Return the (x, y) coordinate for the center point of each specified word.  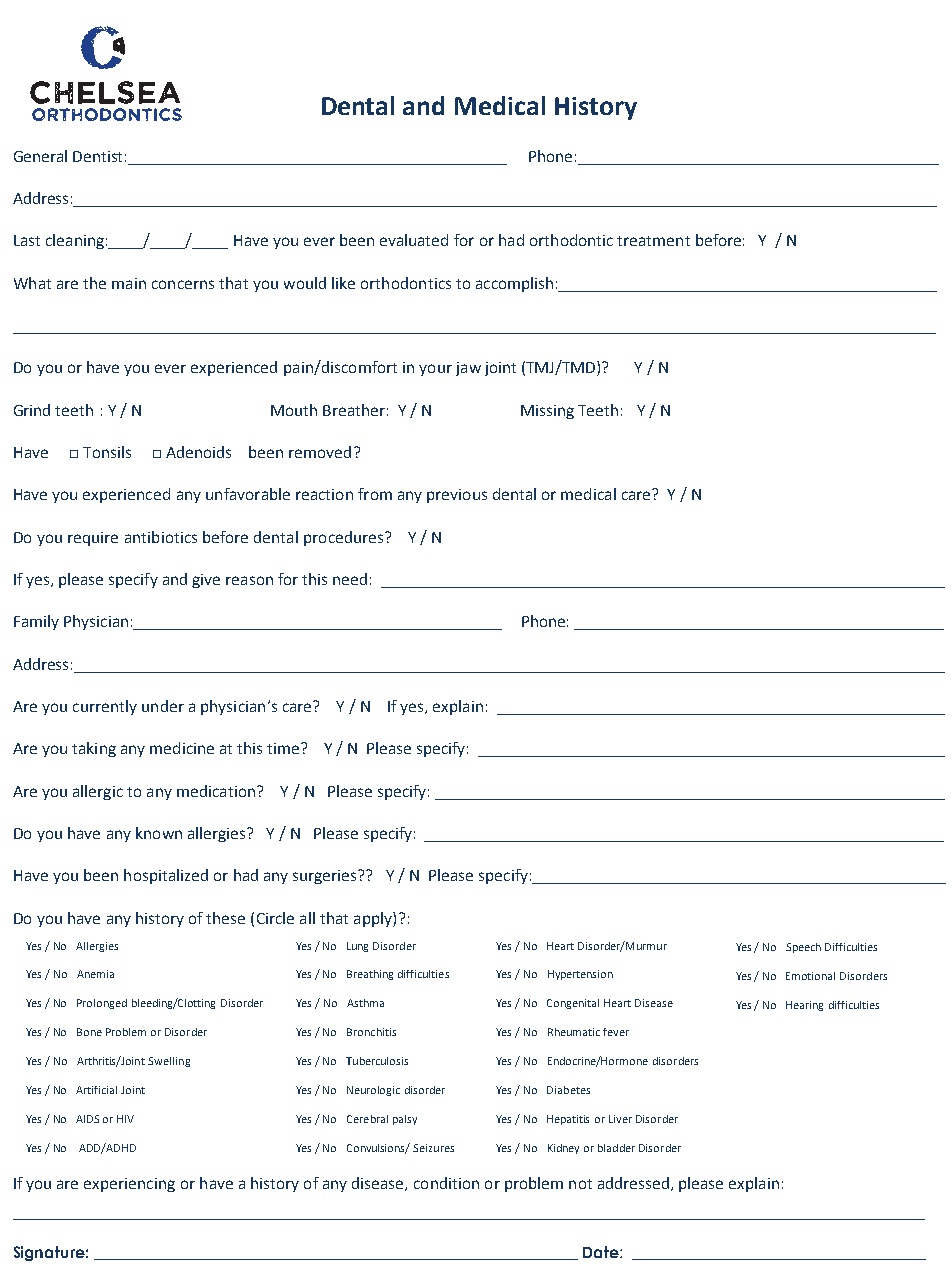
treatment (653, 241)
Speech (803, 948)
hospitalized (166, 876)
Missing (547, 412)
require (93, 539)
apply (374, 919)
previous (457, 496)
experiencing (129, 1185)
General (40, 156)
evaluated (414, 240)
